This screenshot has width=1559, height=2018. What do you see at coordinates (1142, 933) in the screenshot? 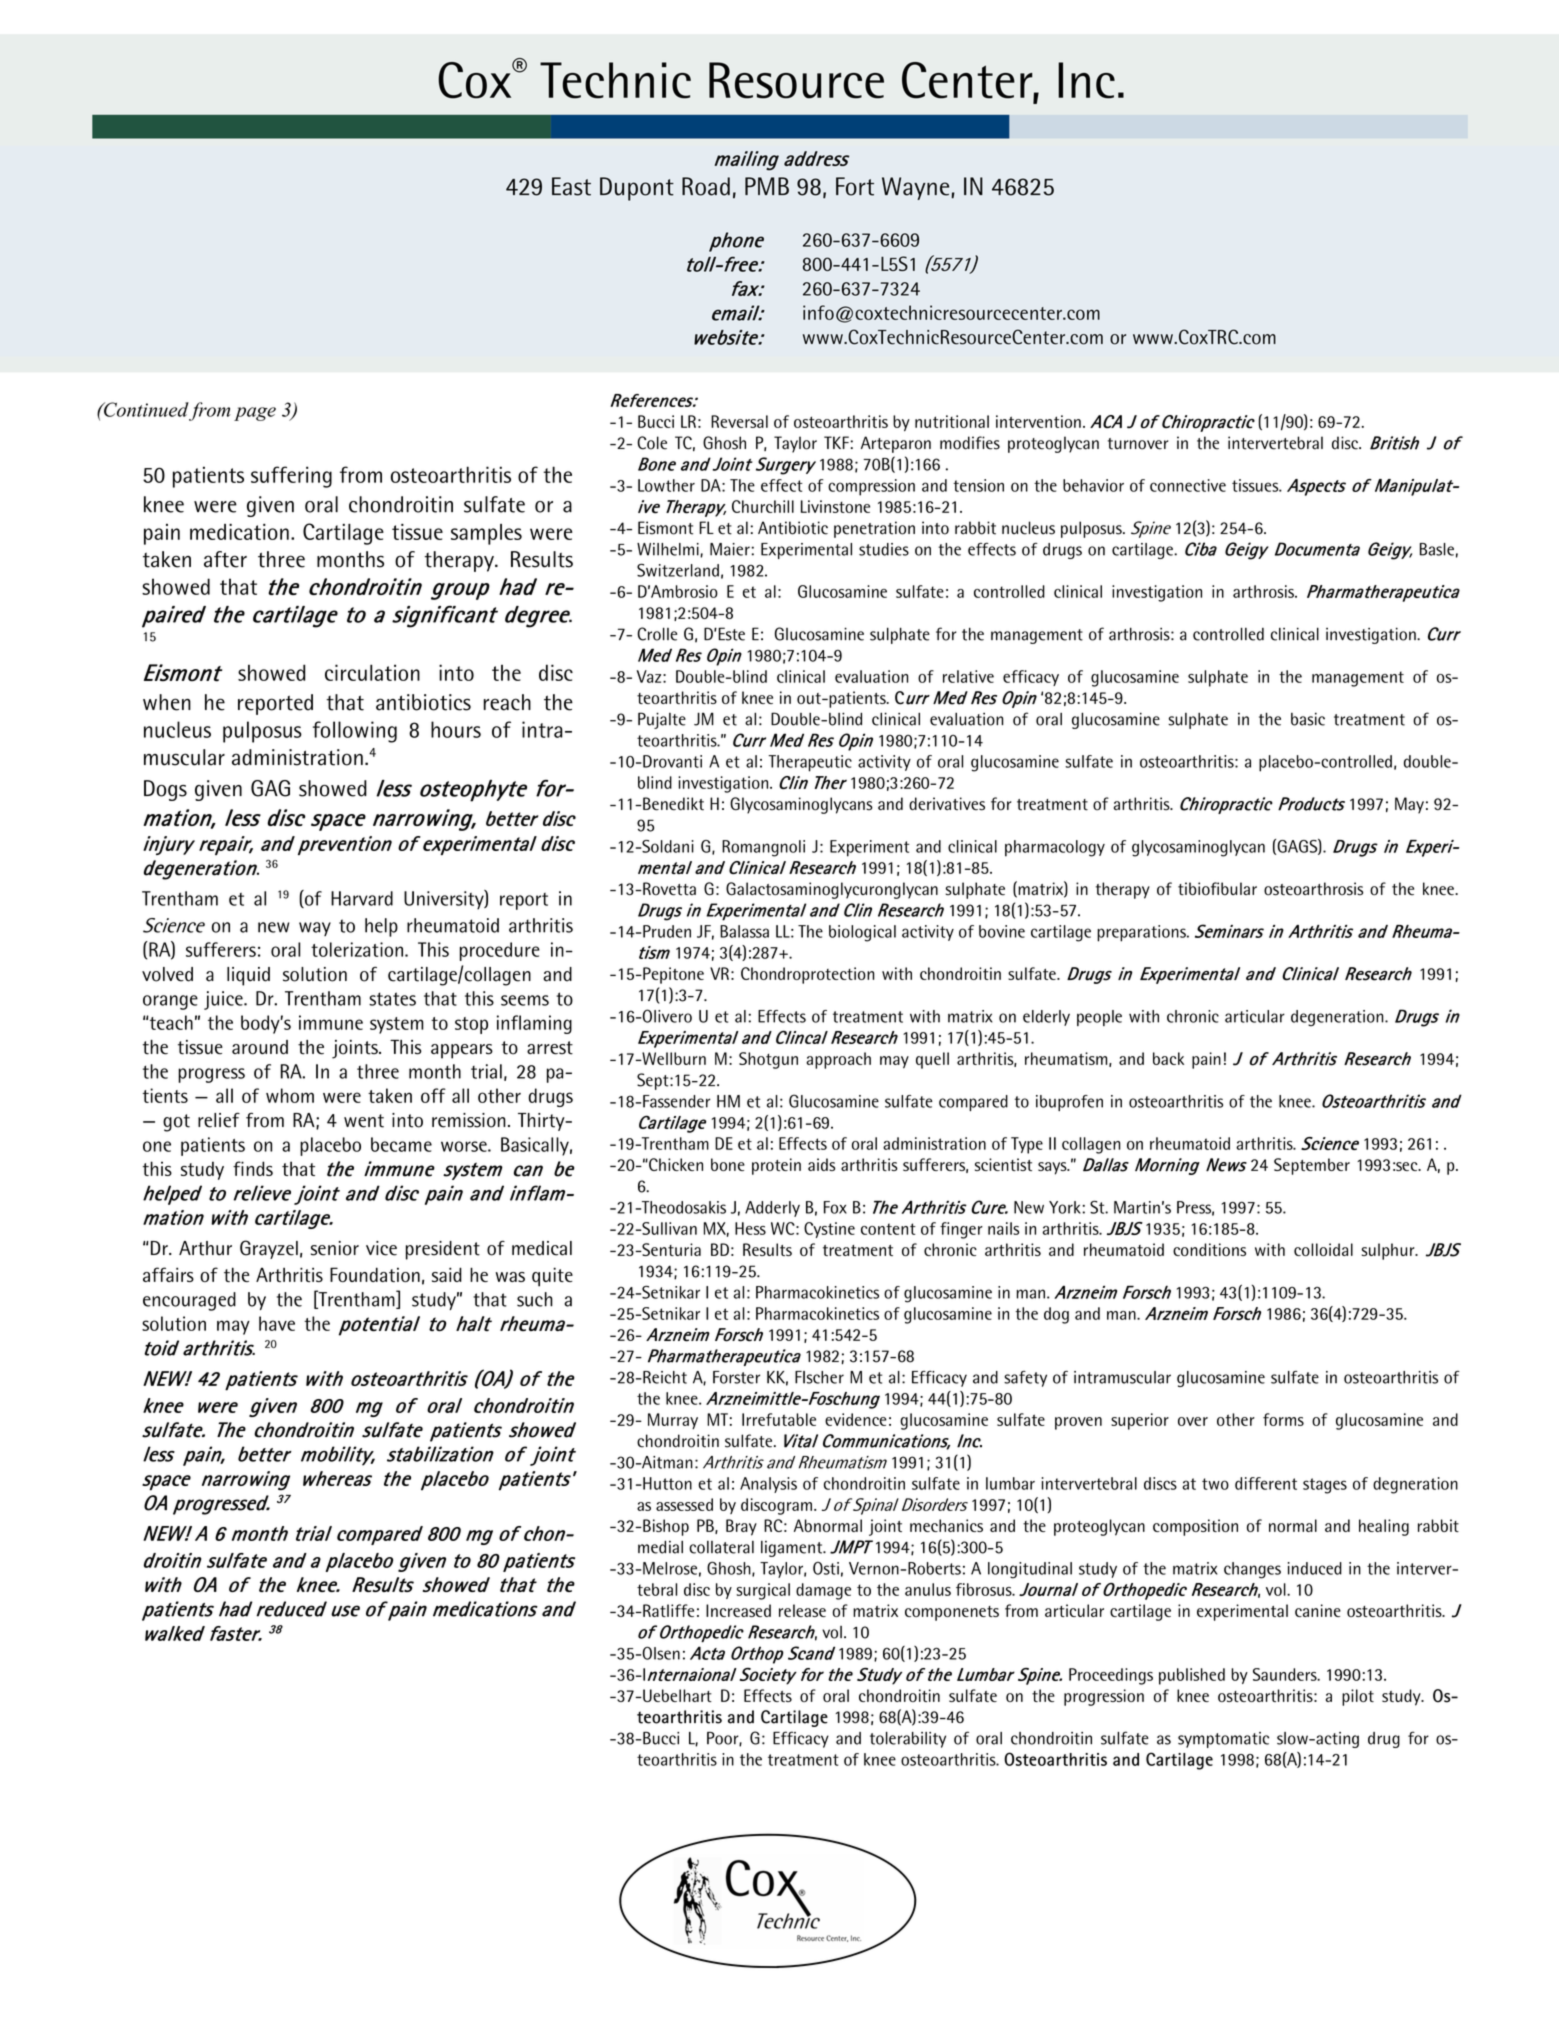
I see `preparations` at bounding box center [1142, 933].
